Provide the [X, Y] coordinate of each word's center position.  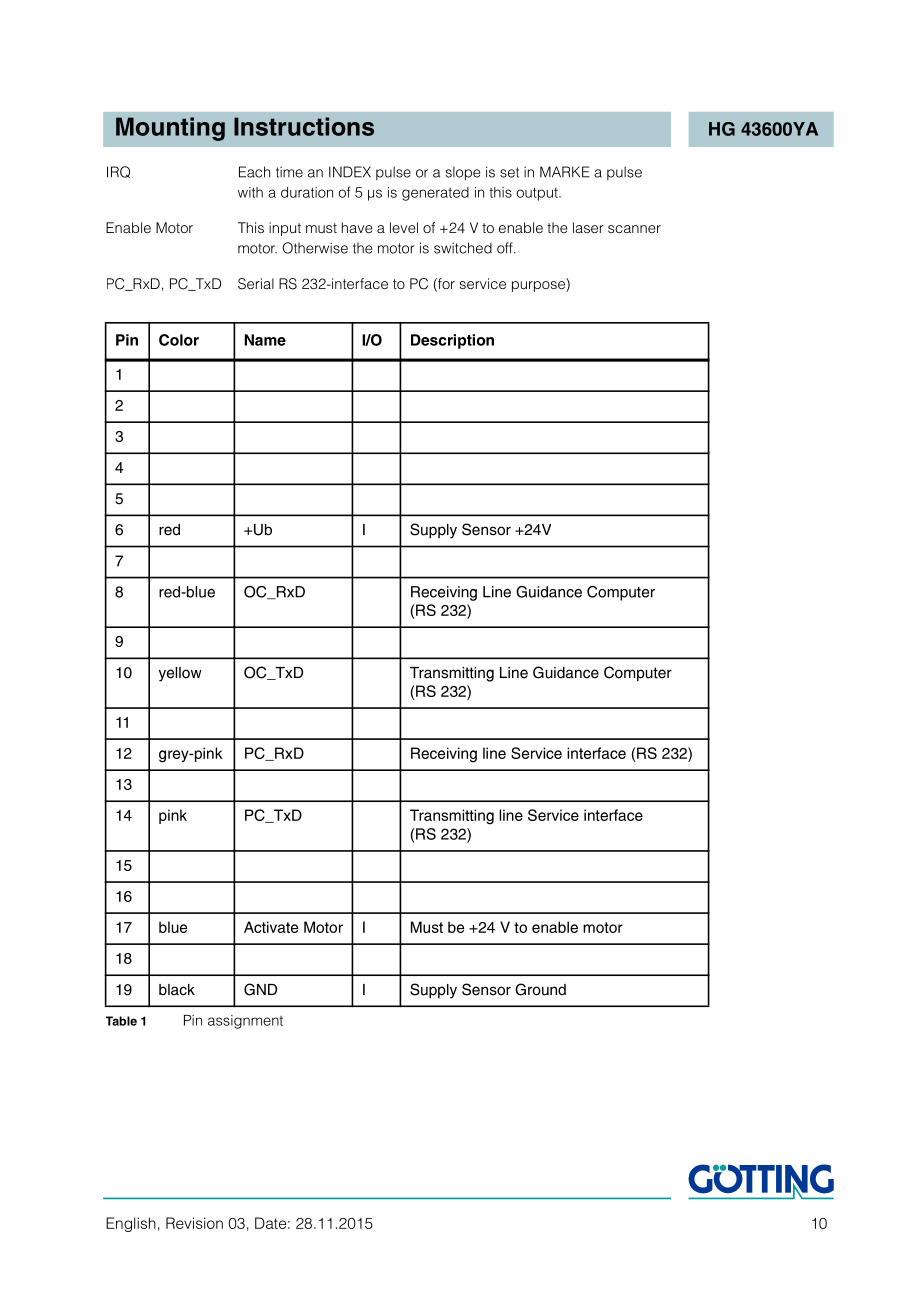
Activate [271, 927]
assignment [245, 1022]
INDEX [350, 172]
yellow [180, 674]
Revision [194, 1223]
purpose [539, 286]
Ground [540, 989]
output [538, 194]
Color [179, 340]
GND [260, 989]
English [131, 1224]
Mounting [170, 129]
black [177, 990]
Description [452, 341]
